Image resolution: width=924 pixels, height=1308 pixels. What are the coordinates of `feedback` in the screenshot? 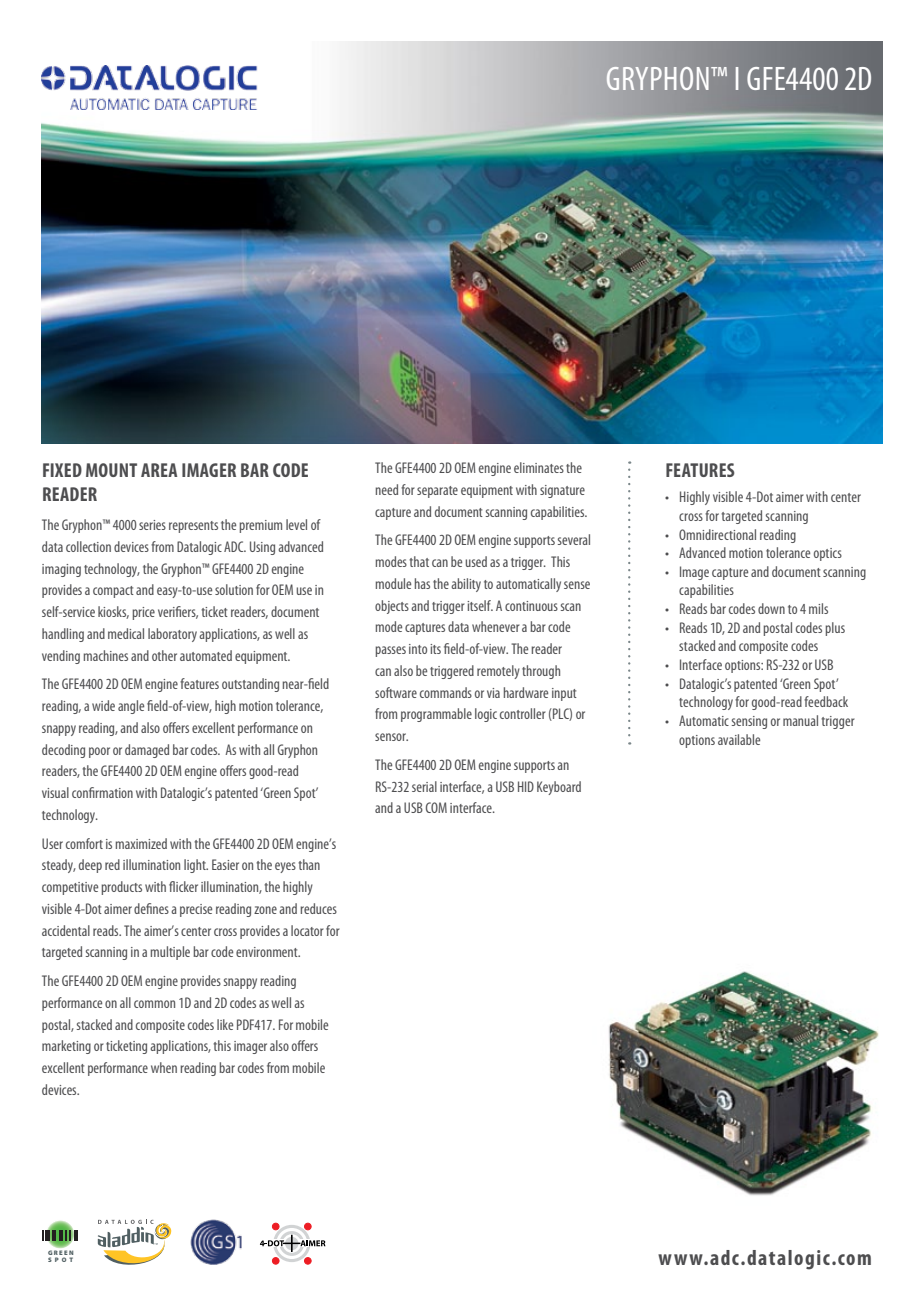 It's located at (826, 701).
